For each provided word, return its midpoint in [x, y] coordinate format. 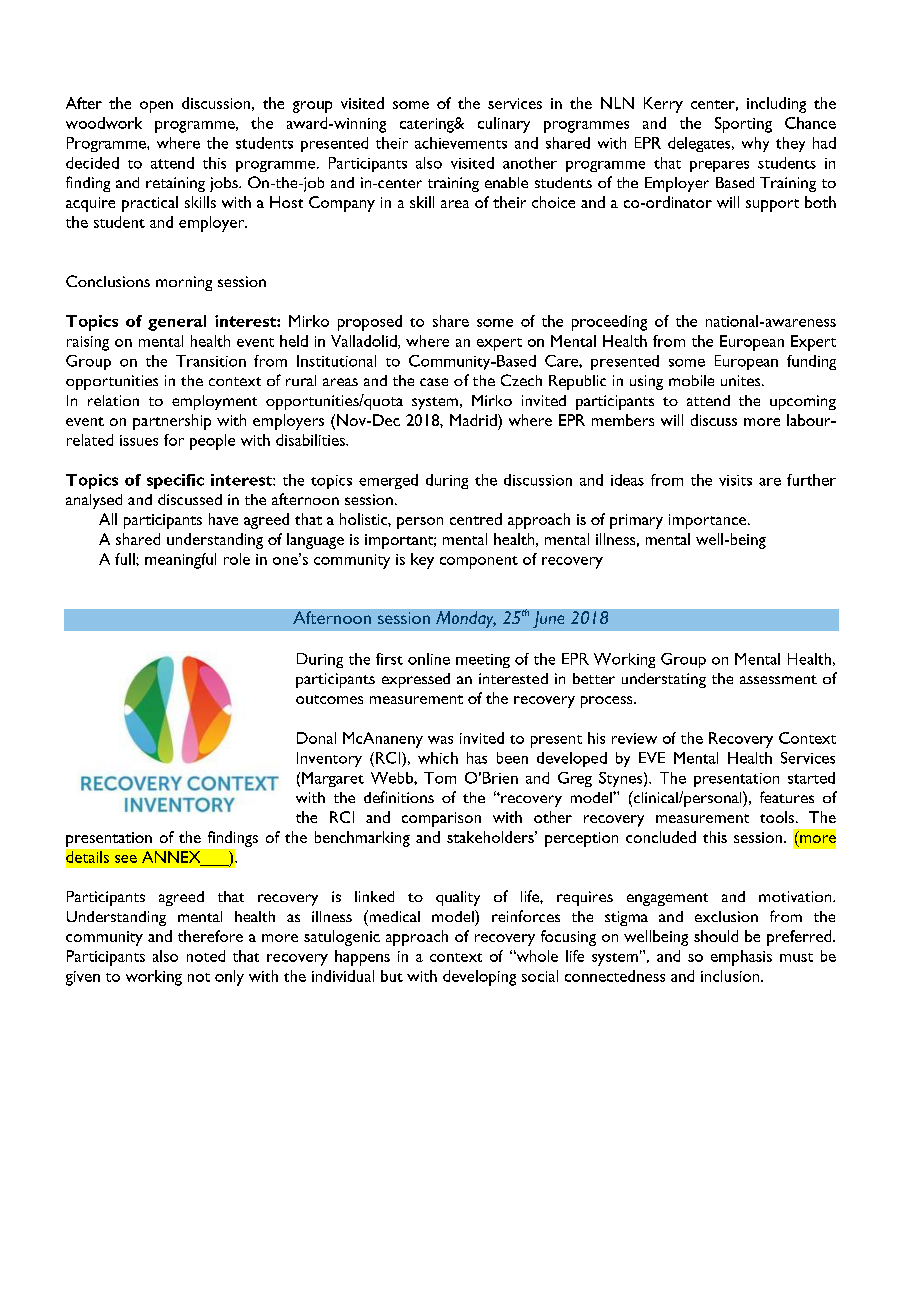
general [177, 323]
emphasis [741, 958]
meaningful [180, 561]
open [156, 107]
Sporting [743, 125]
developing [479, 978]
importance [709, 521]
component [479, 562]
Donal [316, 738]
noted [206, 956]
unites [742, 380]
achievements [461, 143]
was [440, 740]
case [434, 382]
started [811, 778]
